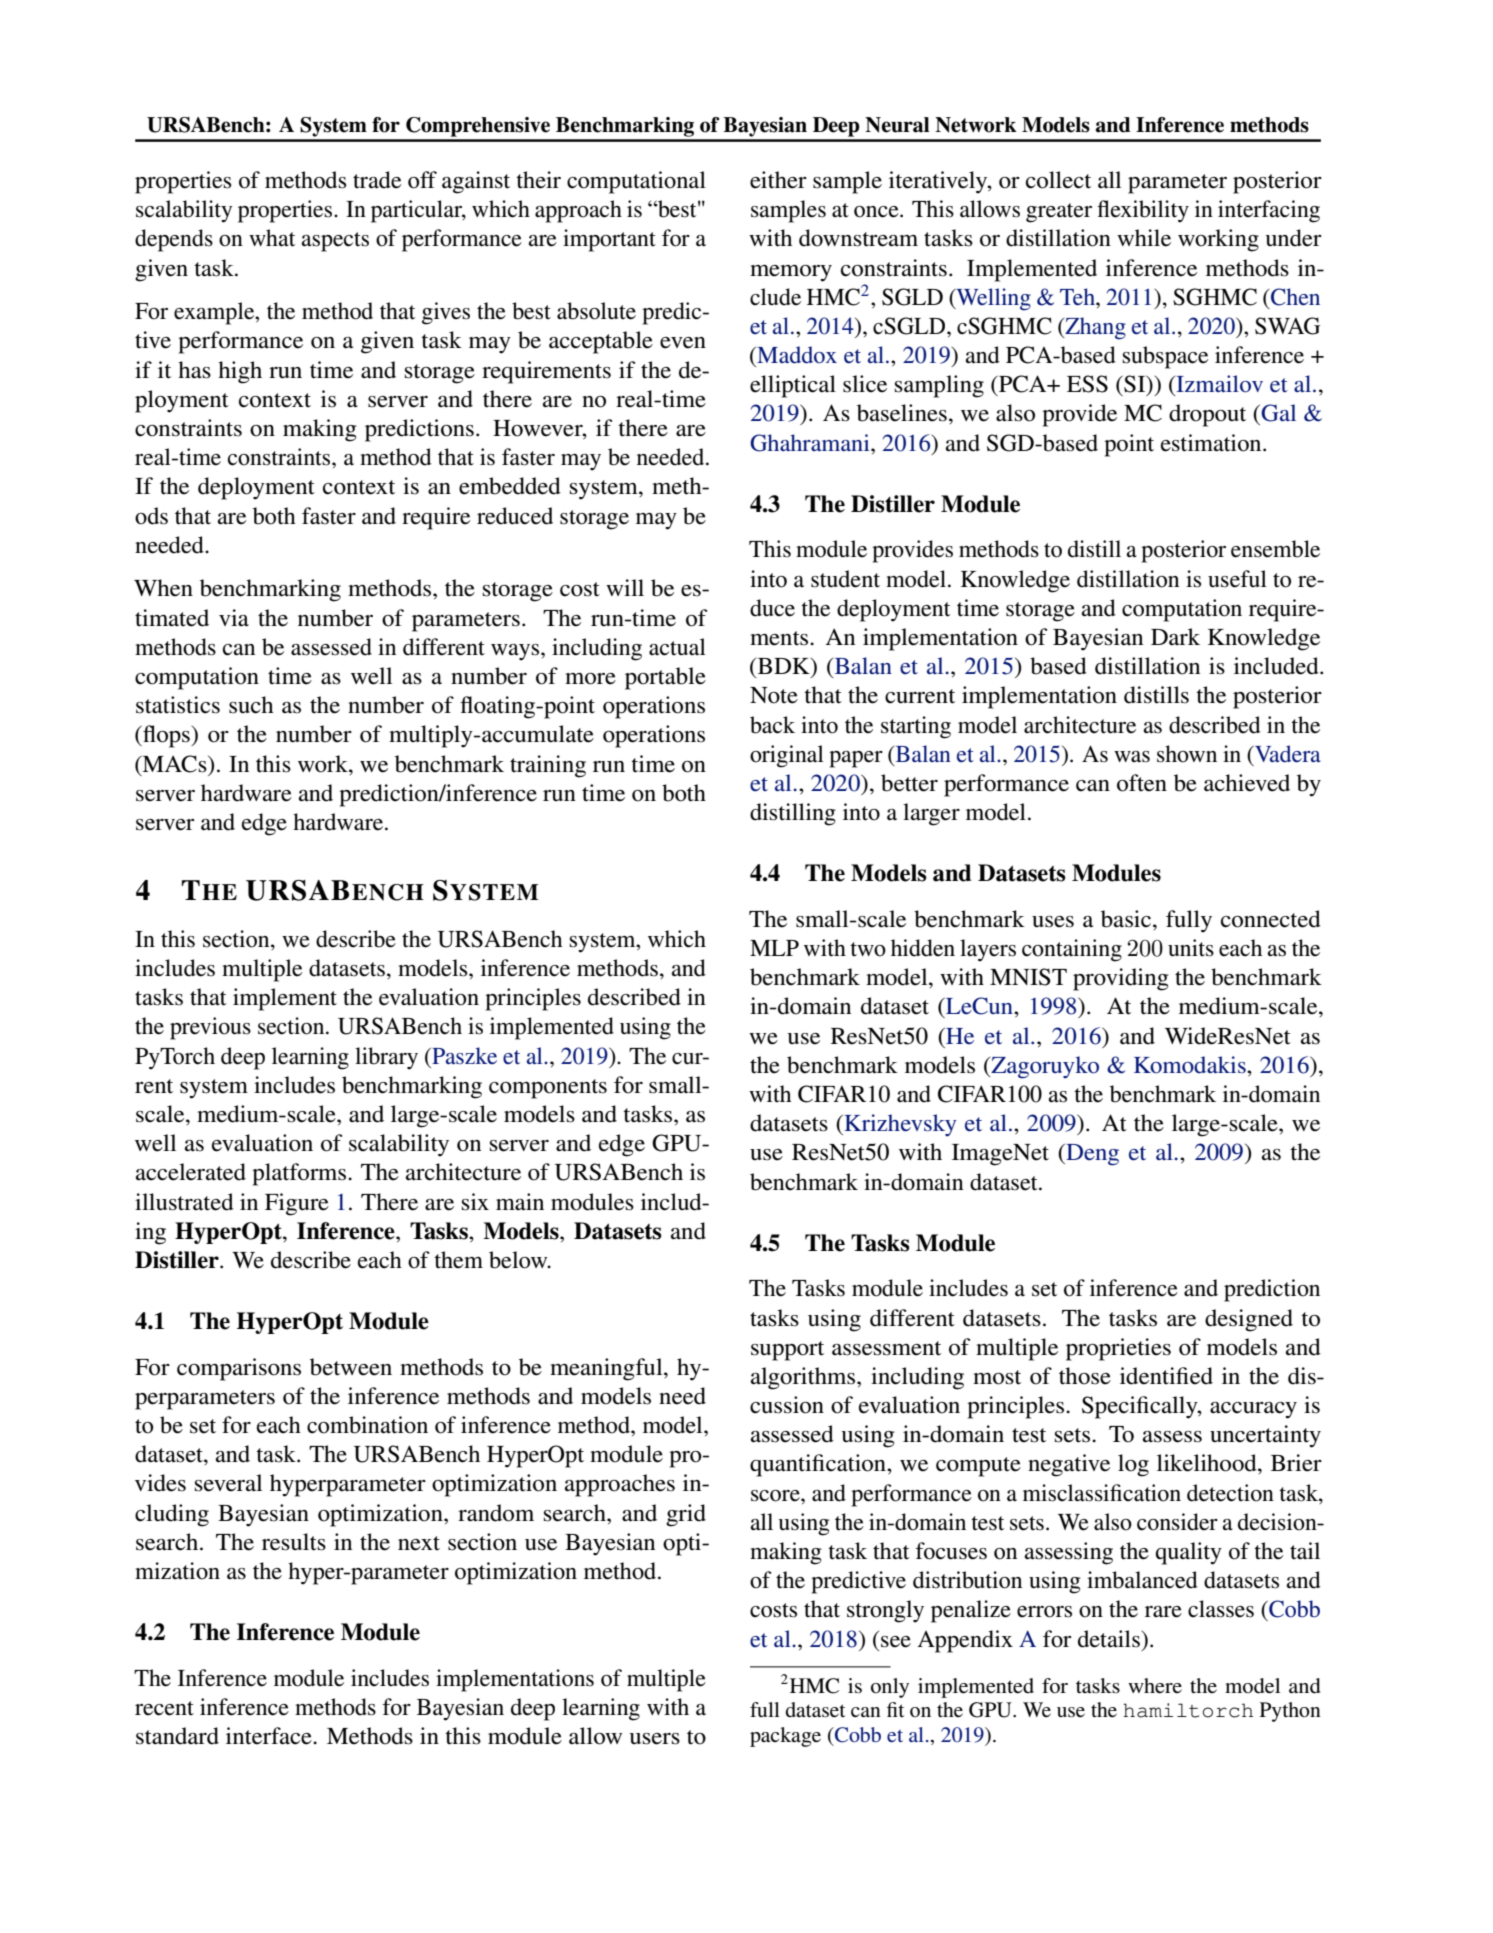  Describe the element at coordinates (785, 1737) in the screenshot. I see `package` at that location.
